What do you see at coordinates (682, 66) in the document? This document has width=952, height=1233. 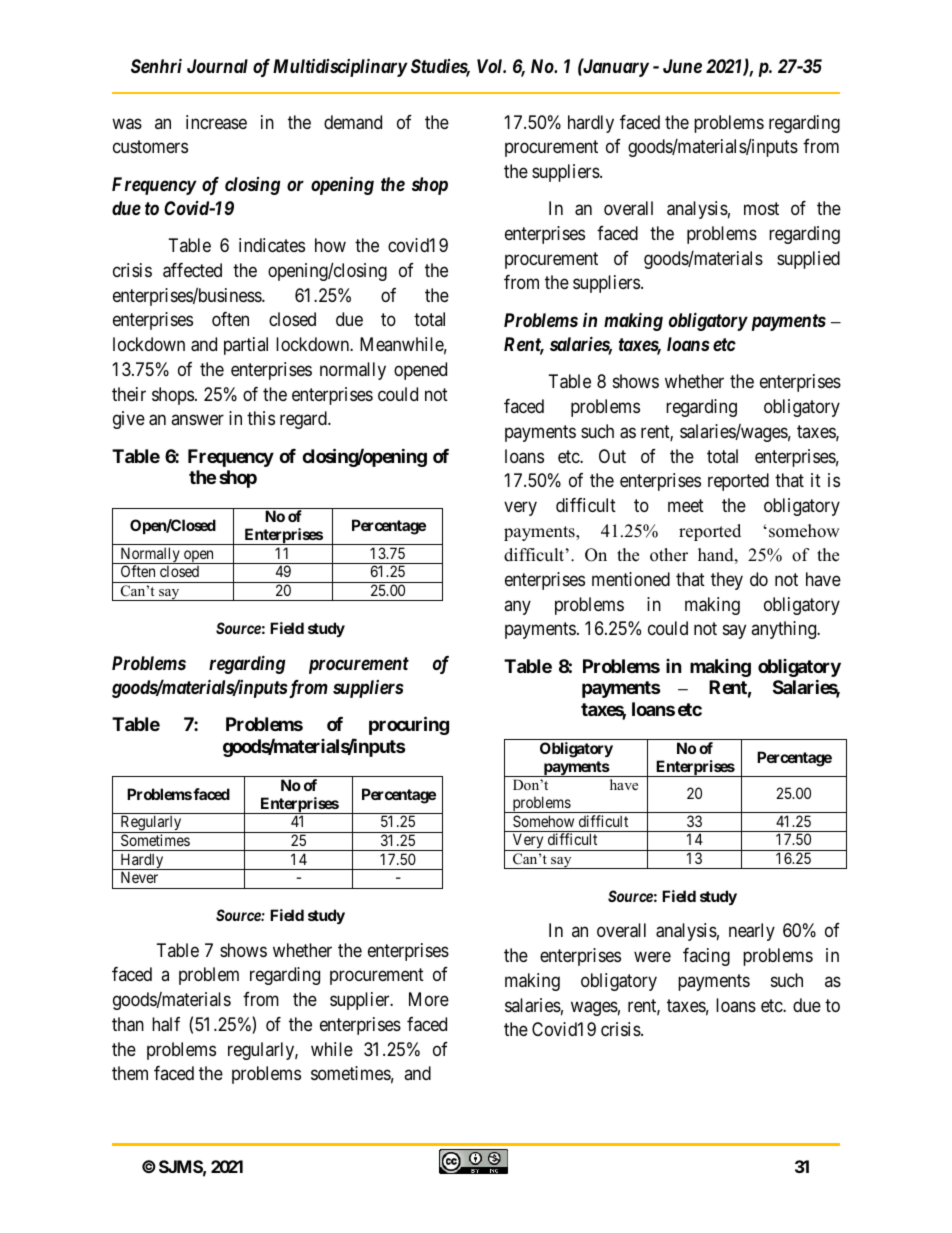 I see `June` at bounding box center [682, 66].
